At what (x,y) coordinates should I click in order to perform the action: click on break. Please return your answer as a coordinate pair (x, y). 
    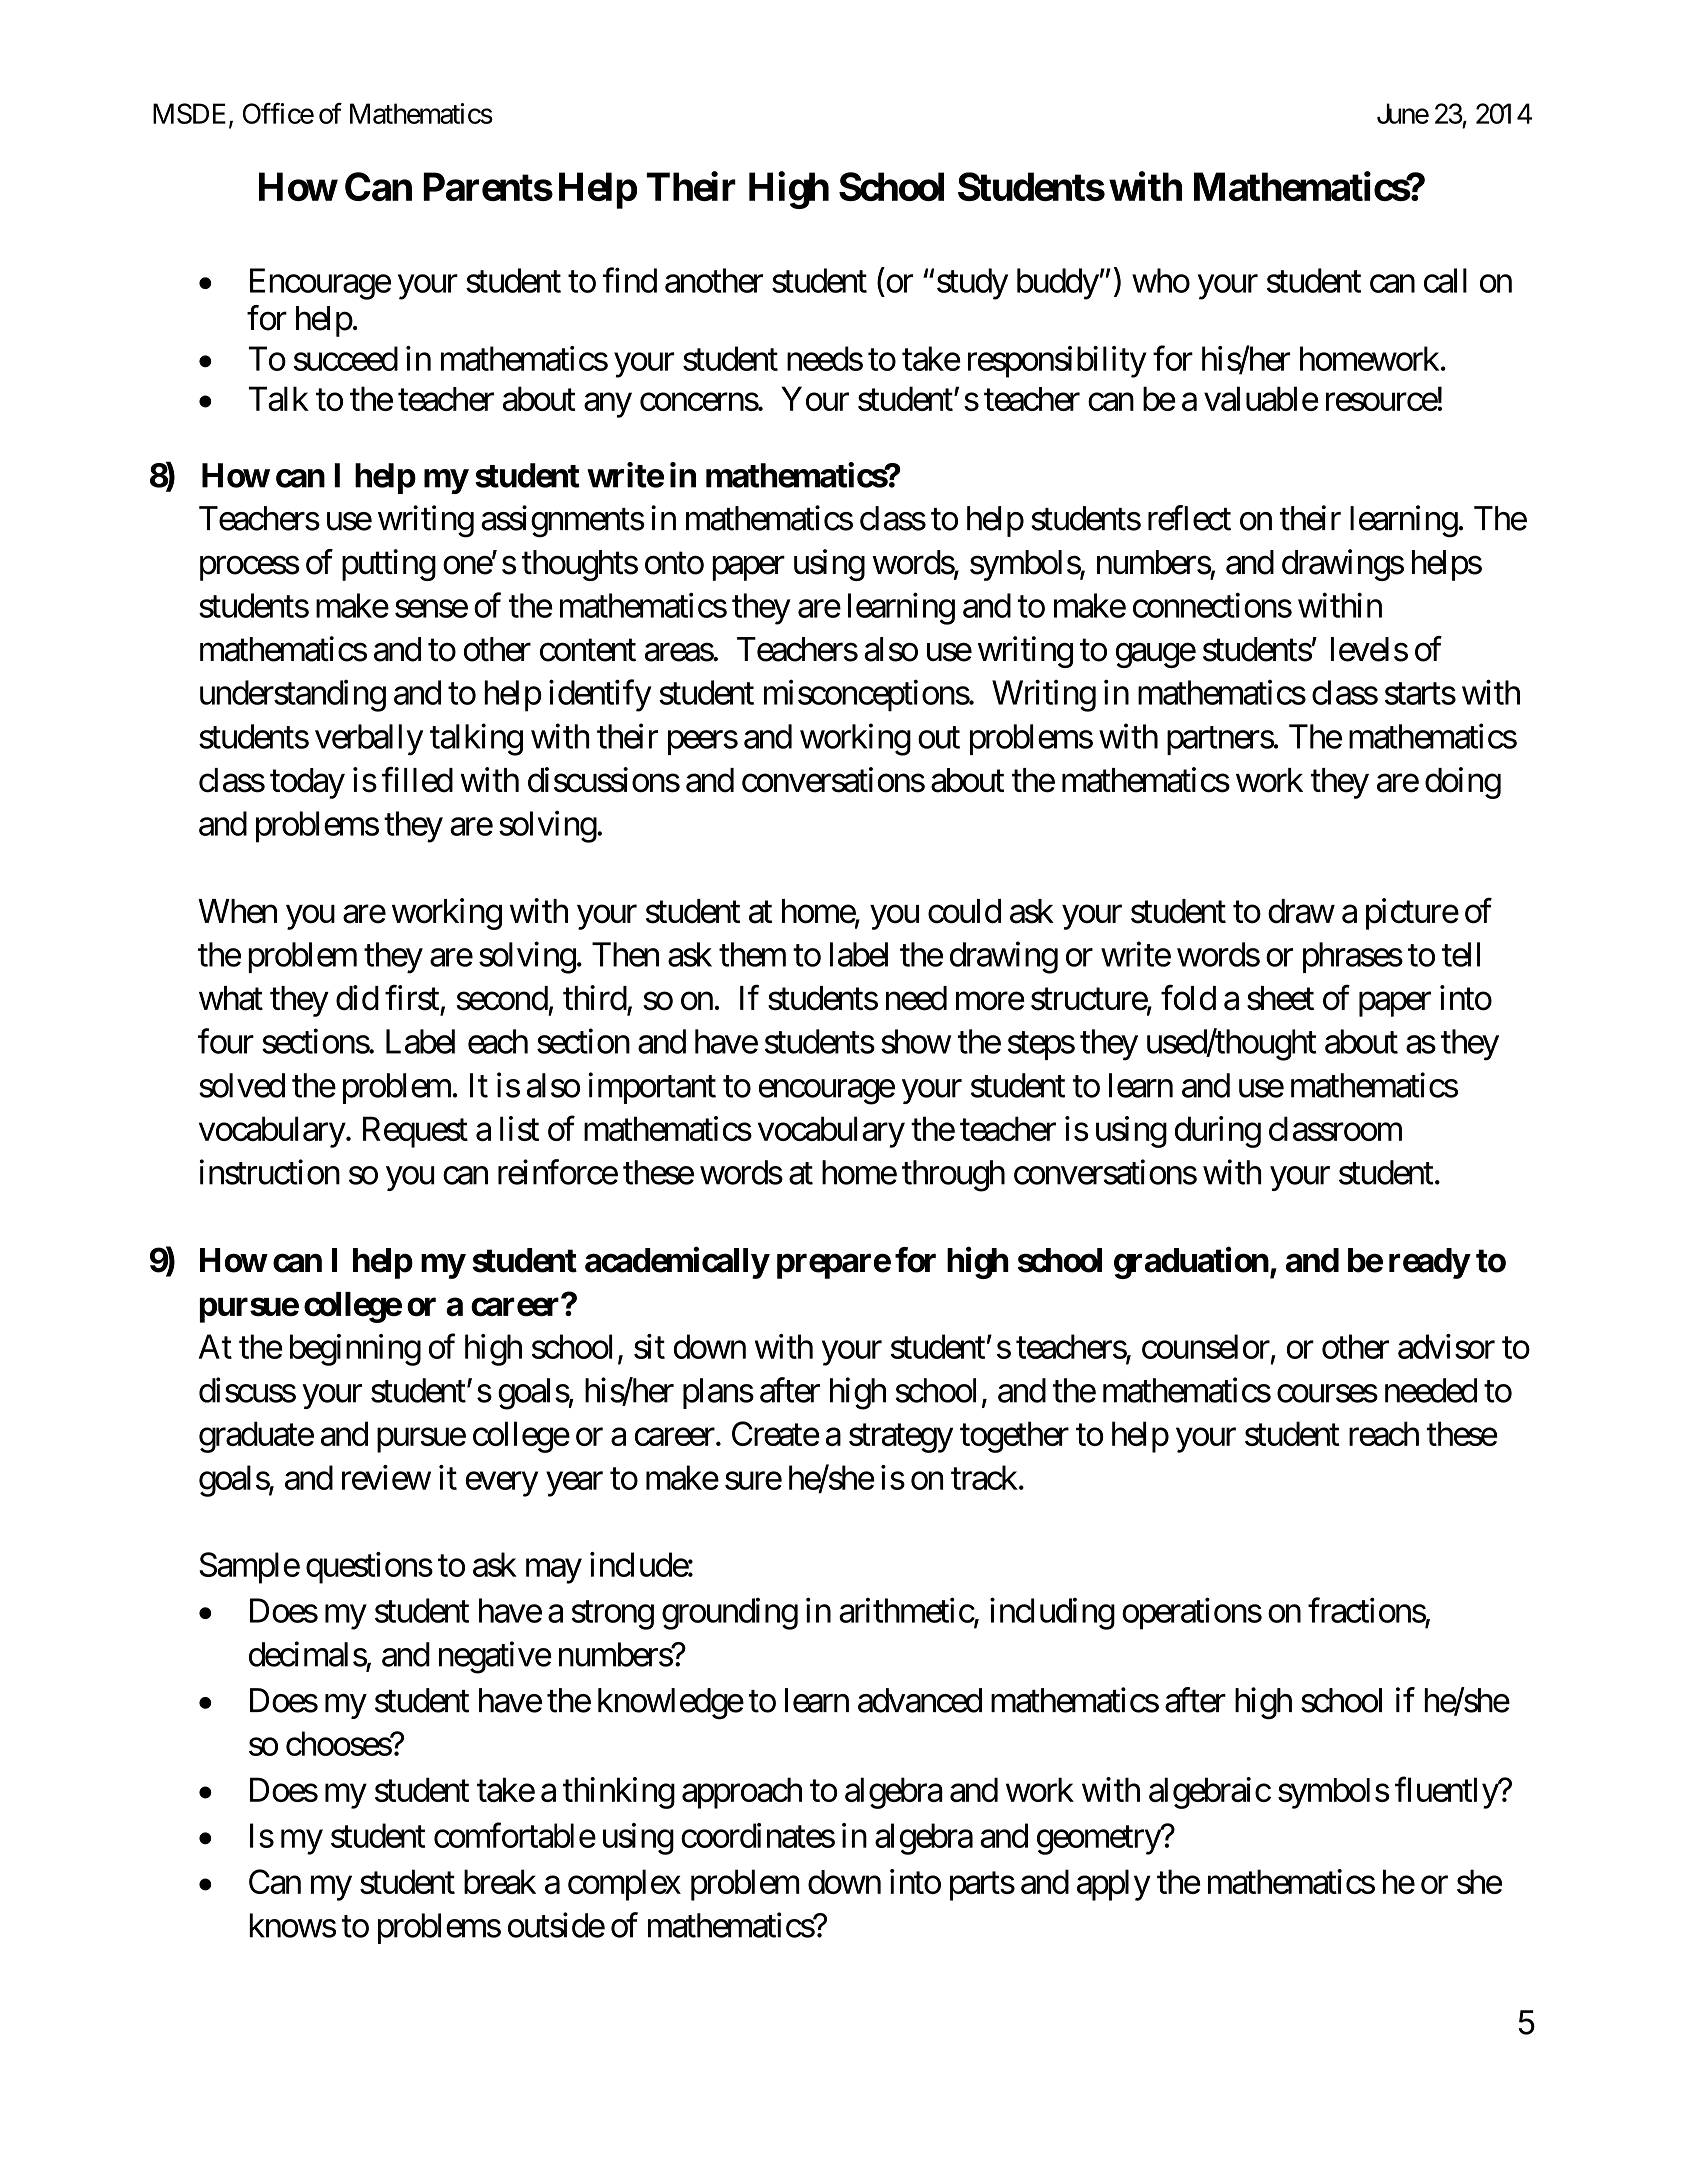
    Looking at the image, I should click on (500, 1881).
